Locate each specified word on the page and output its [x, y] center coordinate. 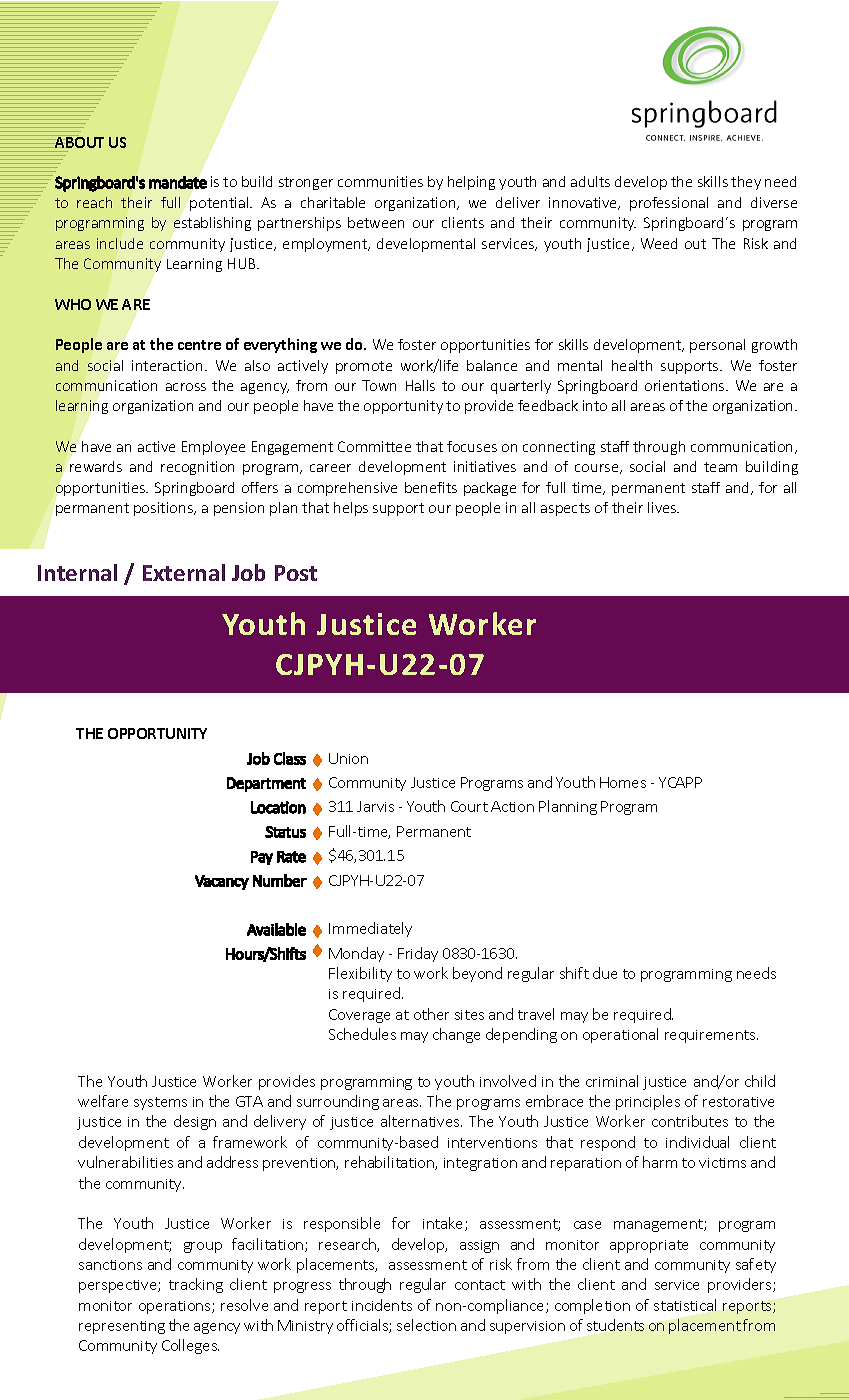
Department [266, 784]
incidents [382, 1305]
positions [164, 509]
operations [176, 1307]
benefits [431, 487]
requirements [711, 1036]
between [376, 222]
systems [160, 1103]
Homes [623, 782]
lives [663, 507]
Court [469, 806]
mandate [178, 182]
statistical [685, 1305]
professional [669, 204]
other [431, 1014]
